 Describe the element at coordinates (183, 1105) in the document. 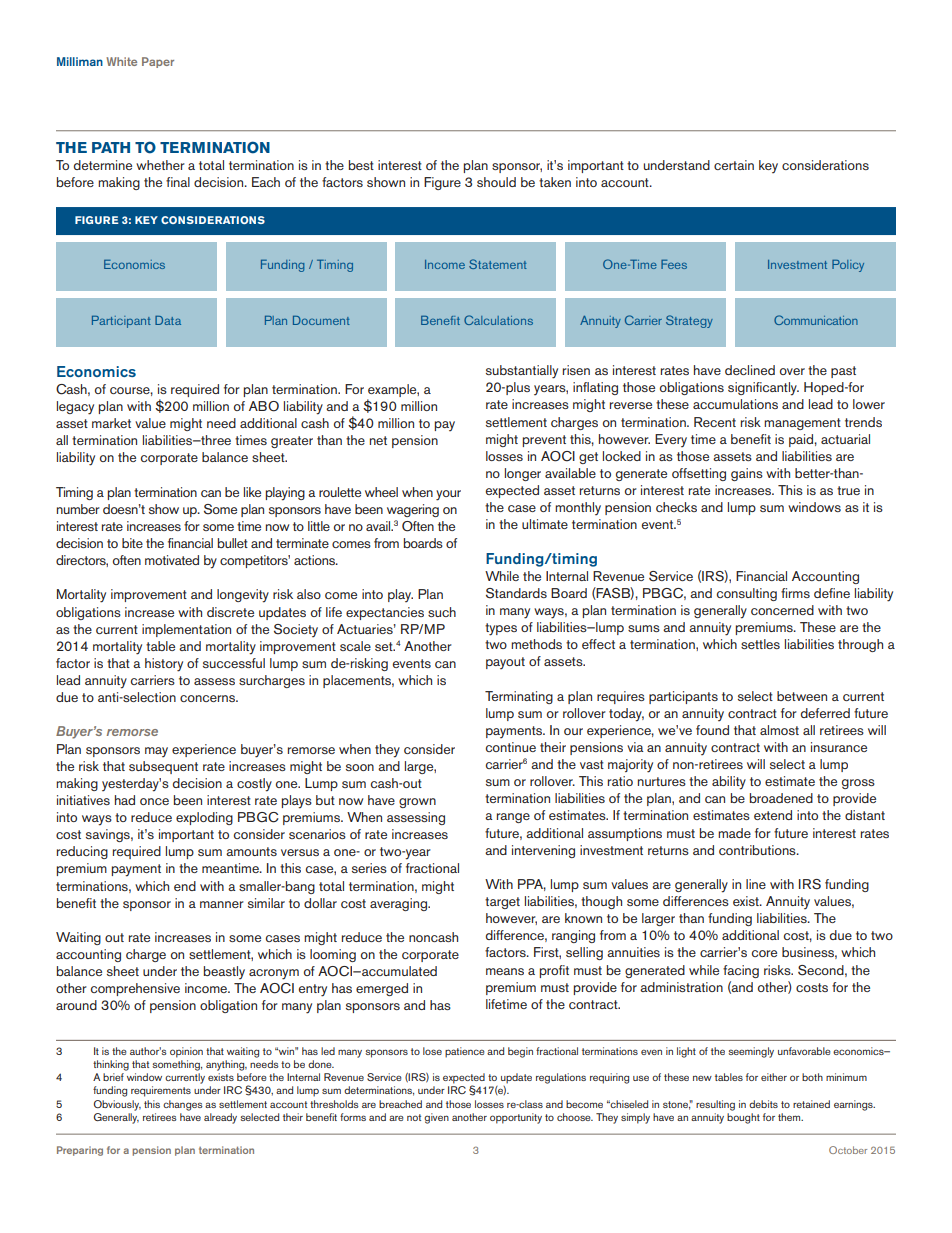

I see `changes` at that location.
